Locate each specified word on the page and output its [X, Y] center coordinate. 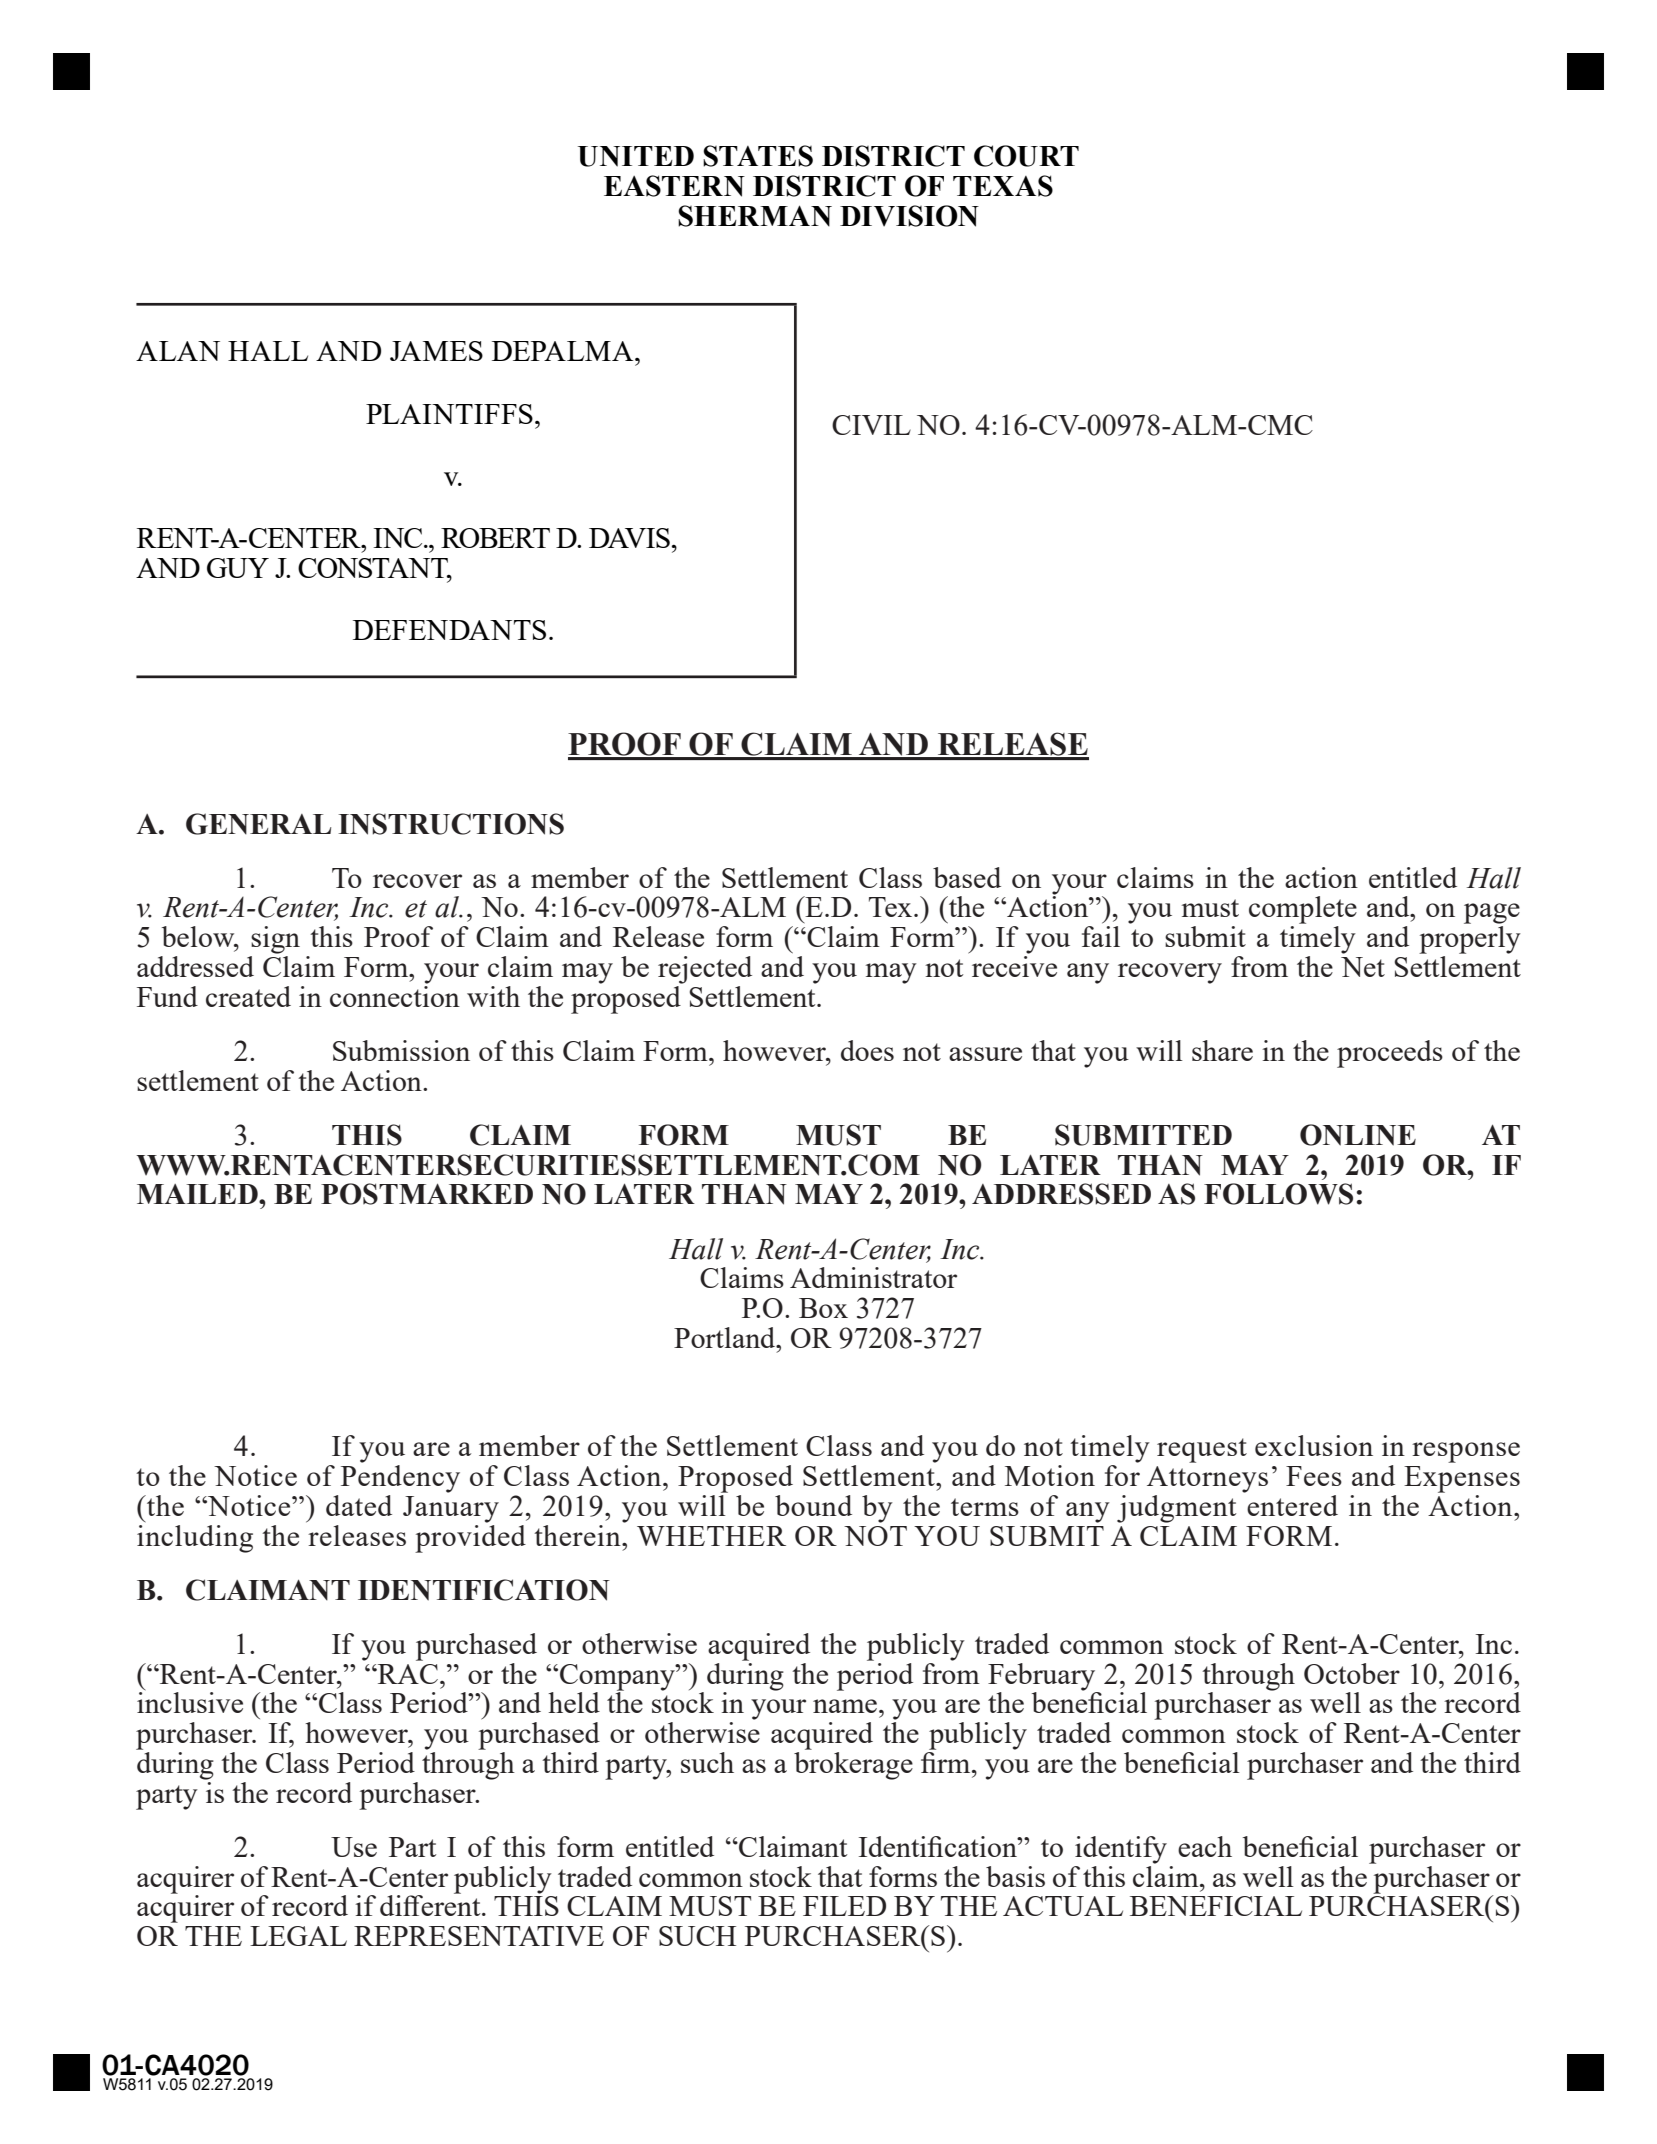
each [1205, 1846]
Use [354, 1847]
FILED [844, 1906]
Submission [401, 1050]
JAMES [436, 351]
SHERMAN [755, 216]
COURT [1026, 156]
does [867, 1050]
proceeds [1390, 1054]
